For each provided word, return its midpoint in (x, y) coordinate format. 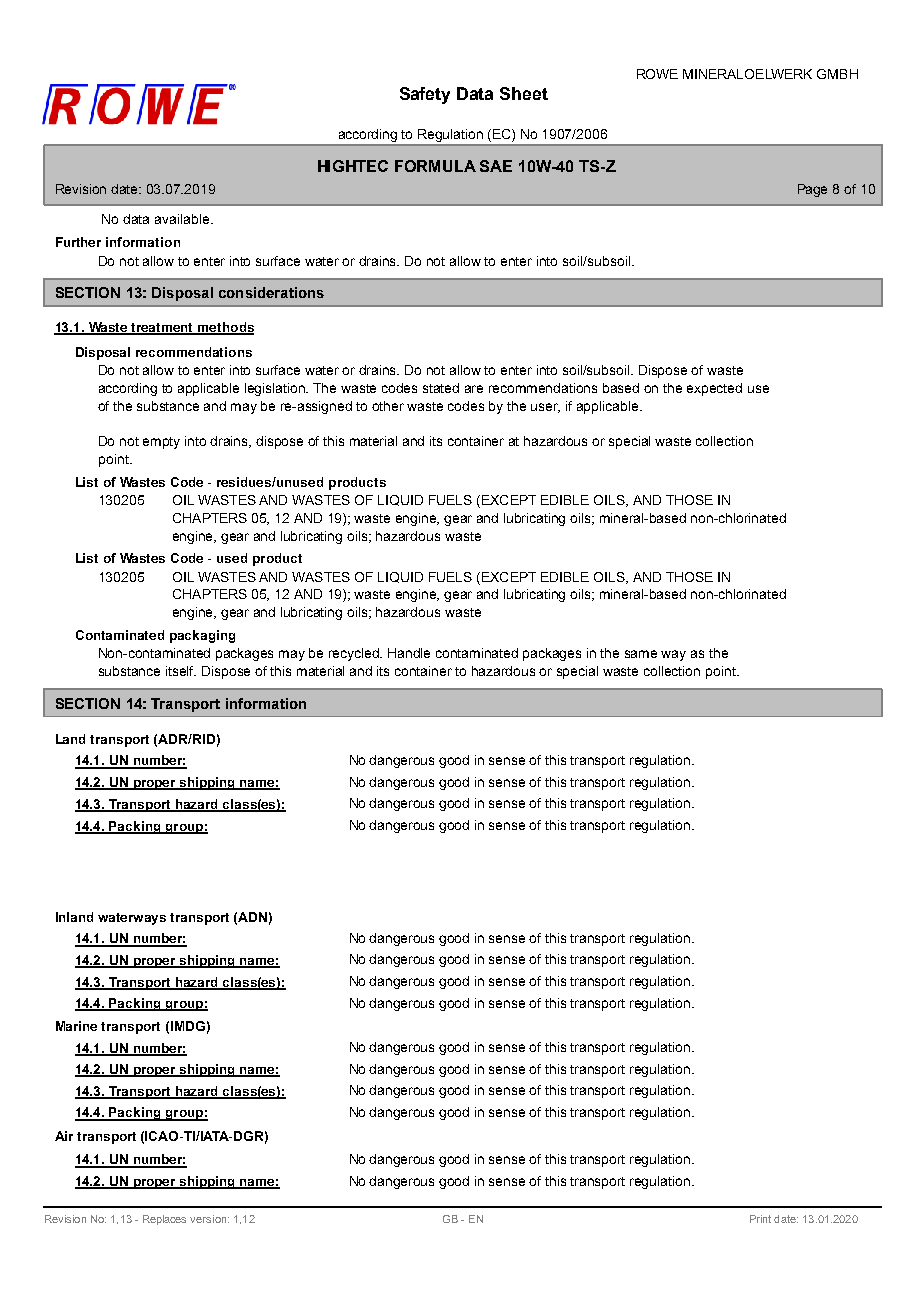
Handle (409, 653)
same (641, 654)
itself (181, 671)
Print (760, 1219)
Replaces (164, 1220)
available (183, 219)
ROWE (657, 74)
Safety (425, 95)
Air (64, 1136)
